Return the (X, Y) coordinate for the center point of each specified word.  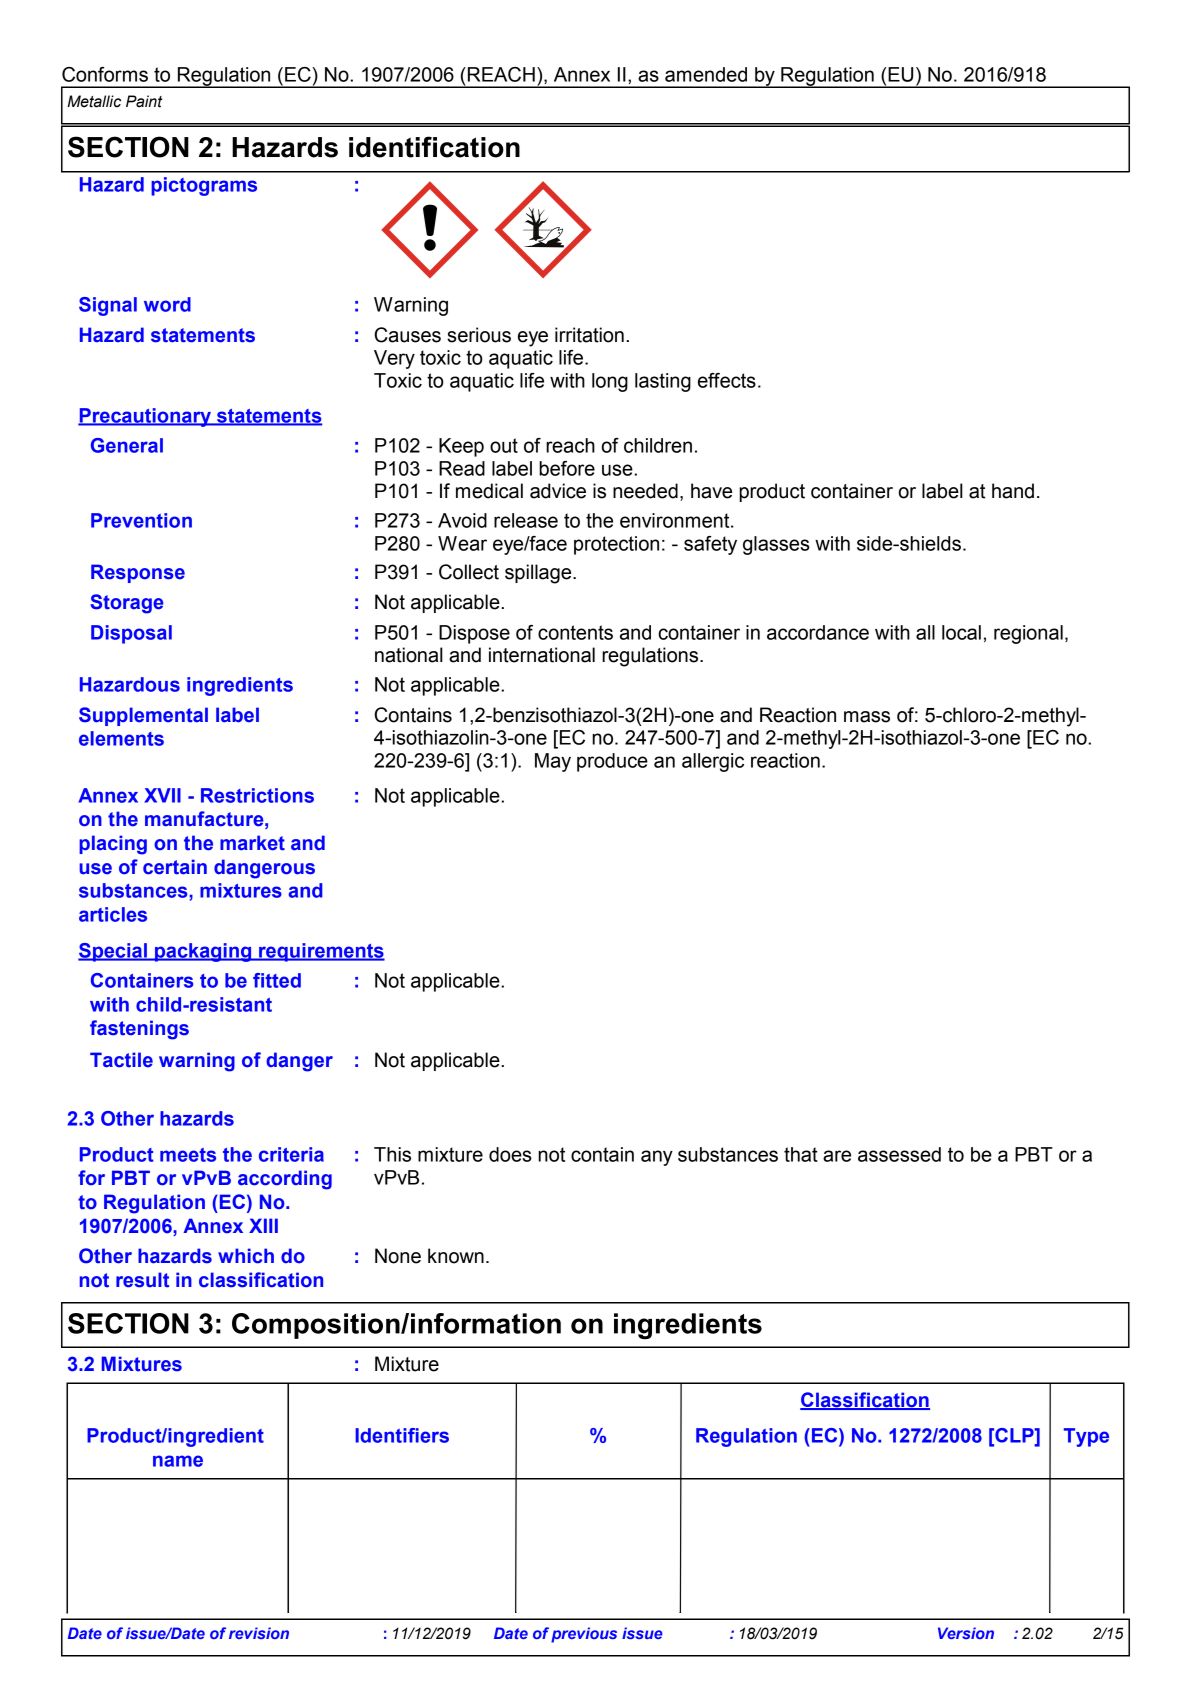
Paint (144, 101)
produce (612, 762)
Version (966, 1633)
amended (706, 74)
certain (175, 867)
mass (867, 717)
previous (584, 1635)
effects (727, 380)
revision (259, 1633)
